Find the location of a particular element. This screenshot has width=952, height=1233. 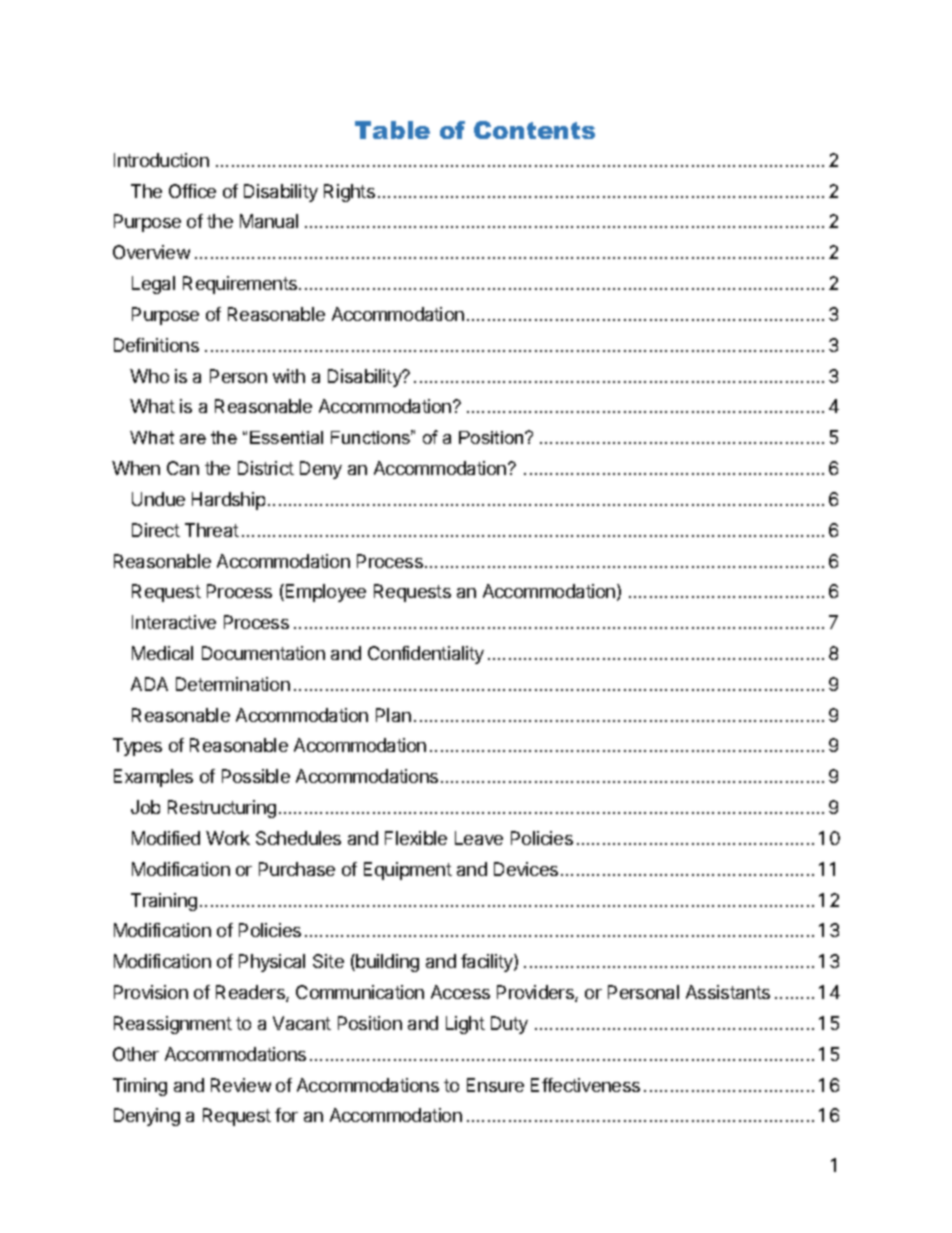

Flexible is located at coordinates (416, 838).
